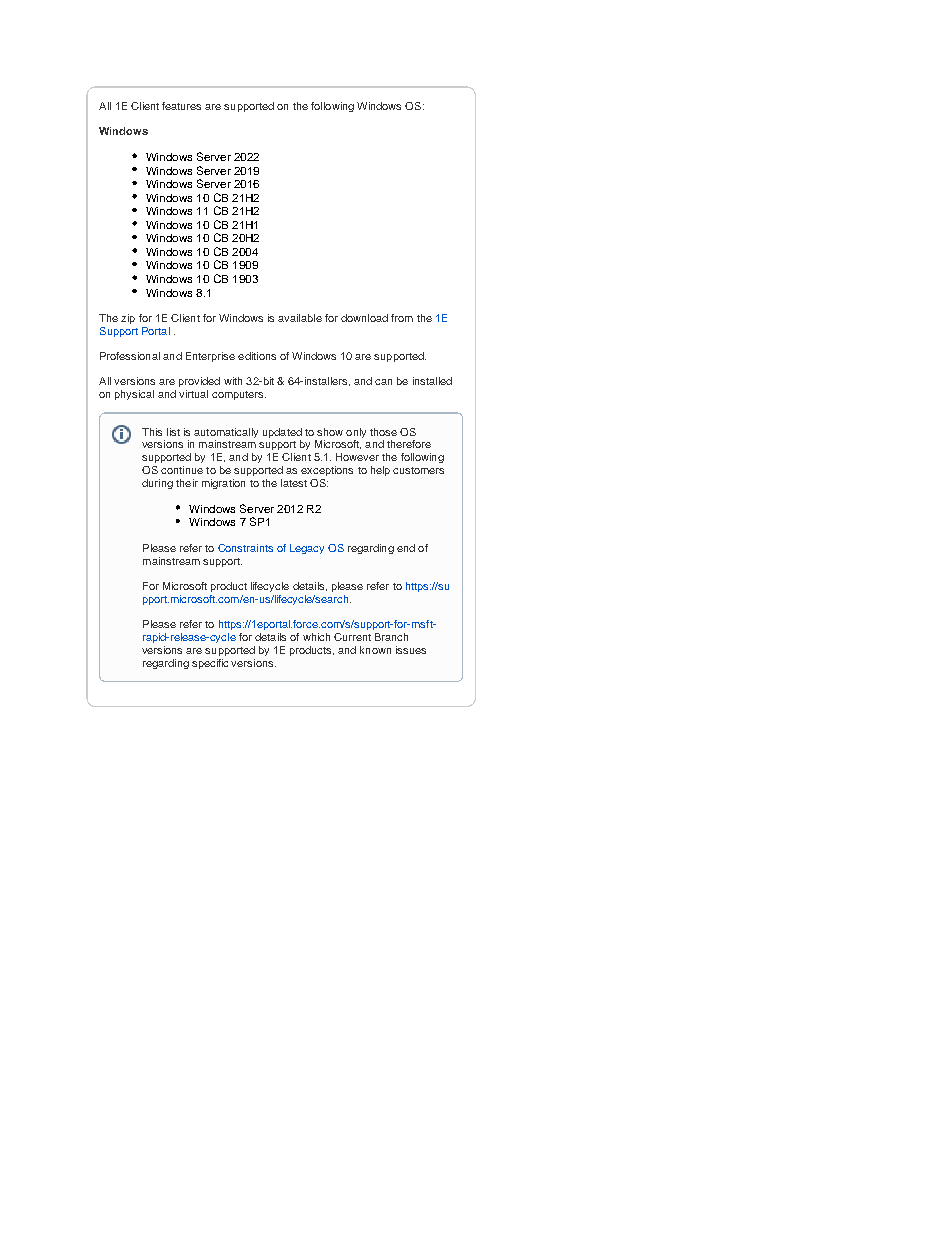 This document has height=1233, width=952. I want to click on features, so click(181, 106).
